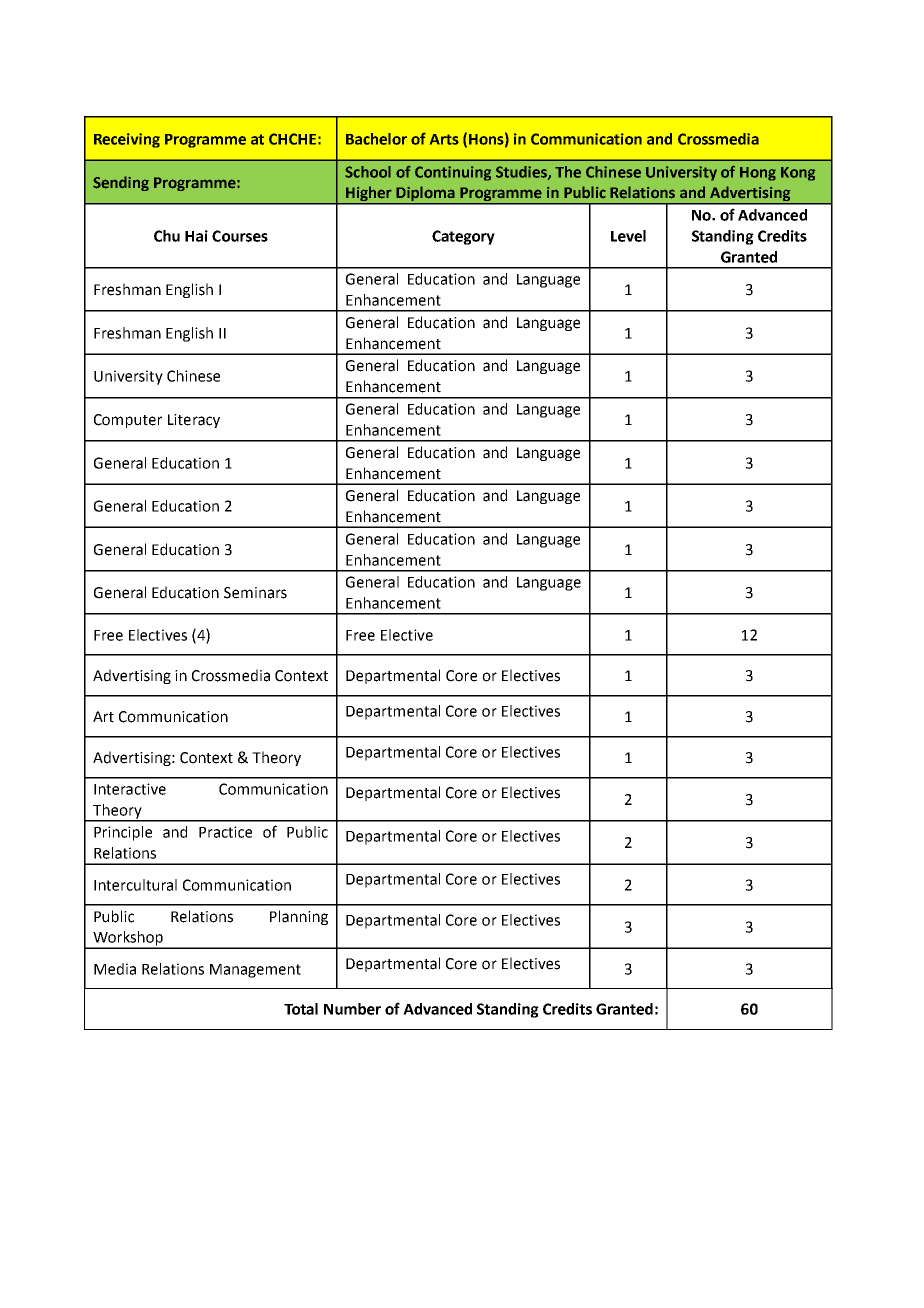 The width and height of the screenshot is (924, 1308). What do you see at coordinates (130, 789) in the screenshot?
I see `Interactive` at bounding box center [130, 789].
